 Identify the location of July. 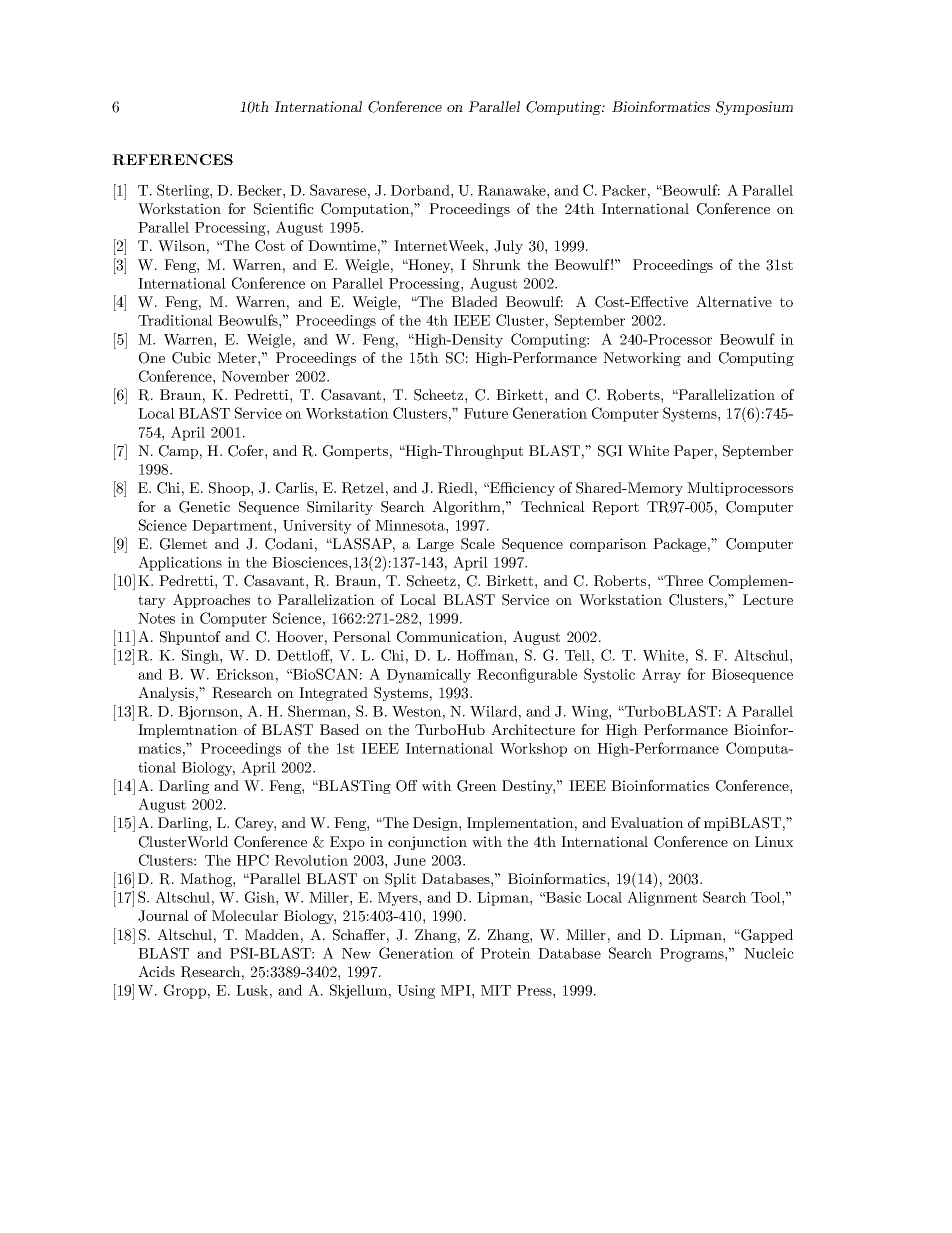
(508, 247).
